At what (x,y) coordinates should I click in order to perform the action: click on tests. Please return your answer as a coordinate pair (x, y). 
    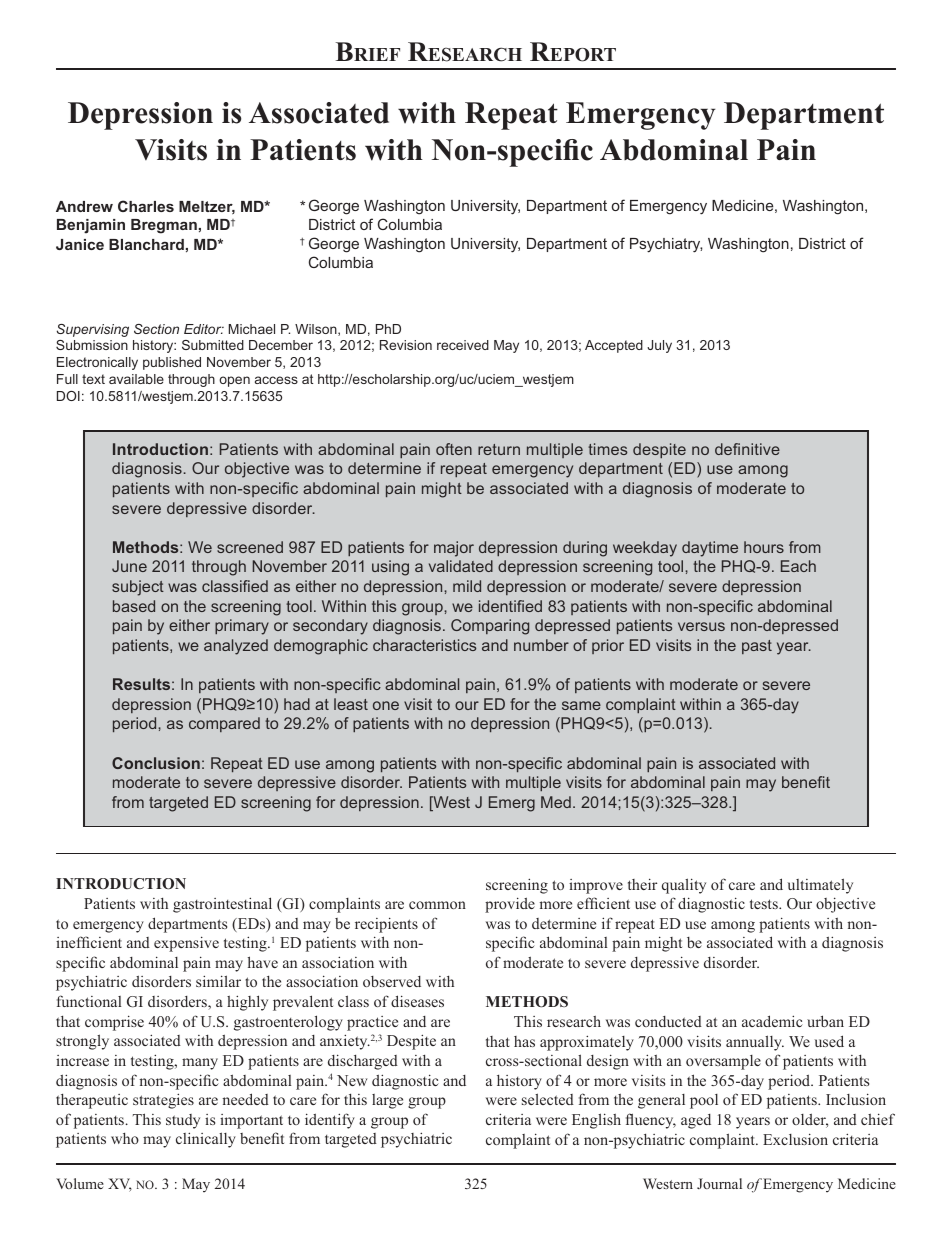
    Looking at the image, I should click on (765, 904).
